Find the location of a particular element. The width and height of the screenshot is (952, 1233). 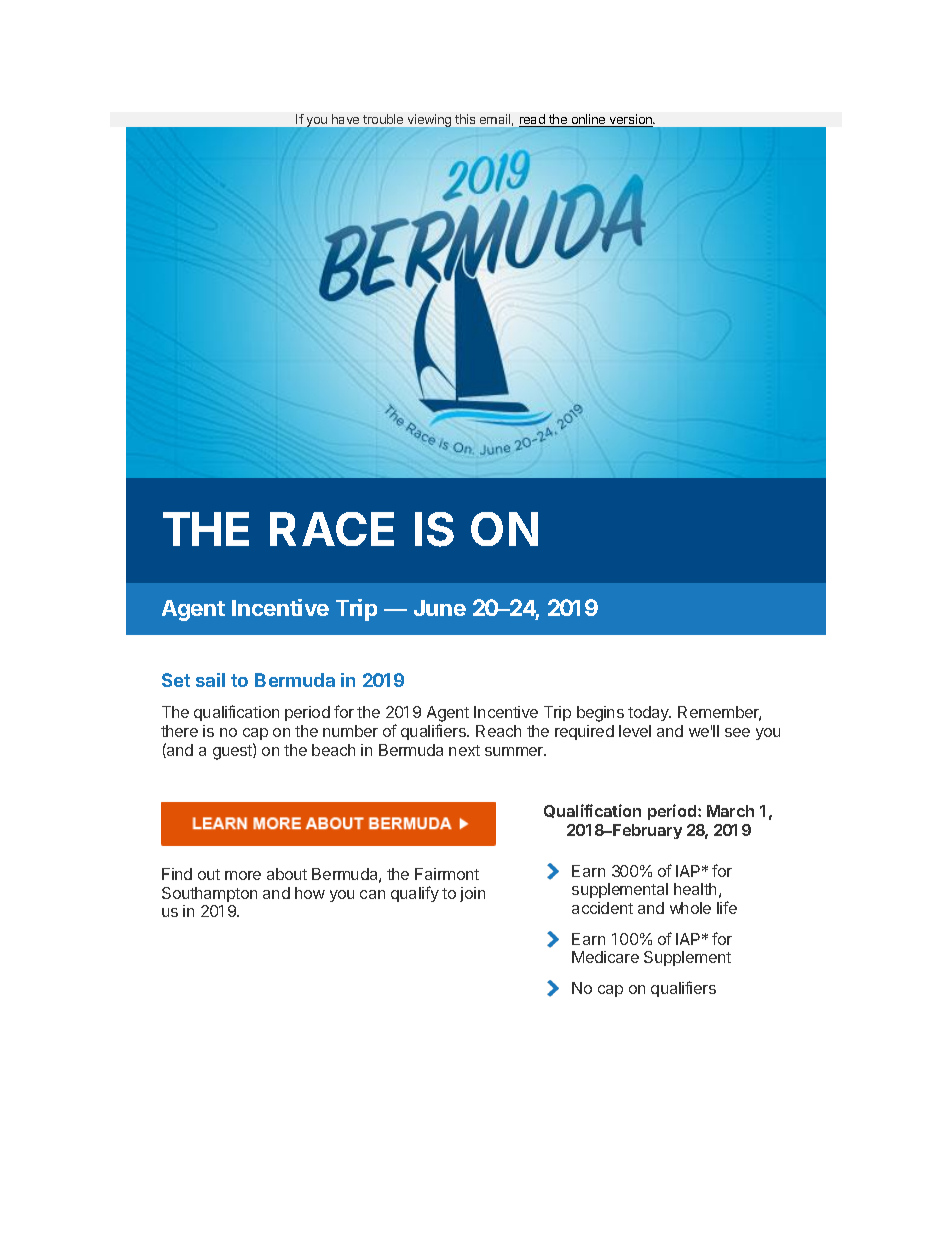

Southampton is located at coordinates (209, 894).
